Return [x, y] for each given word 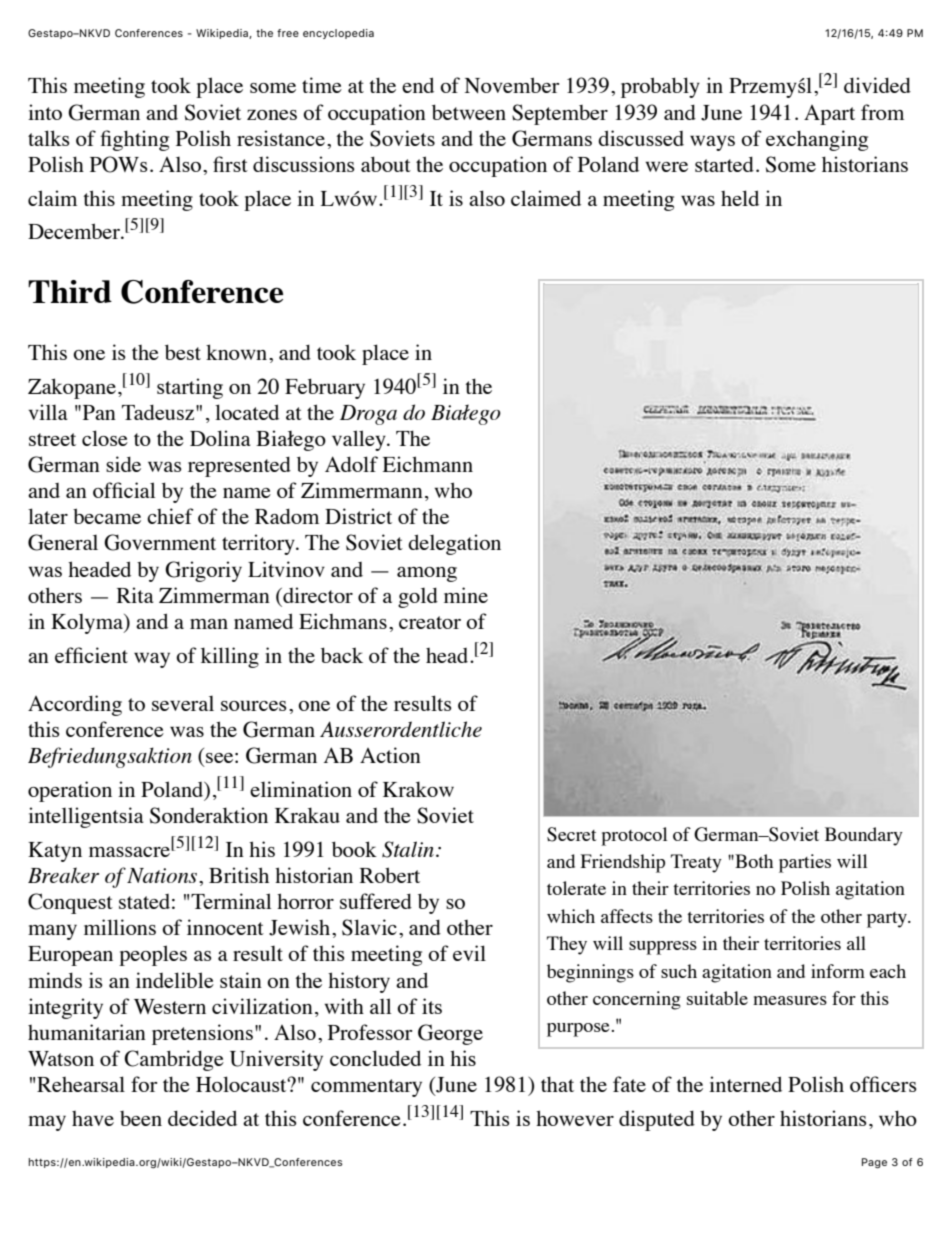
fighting [134, 140]
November [512, 85]
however [575, 1118]
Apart [829, 115]
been [141, 1118]
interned [745, 1084]
